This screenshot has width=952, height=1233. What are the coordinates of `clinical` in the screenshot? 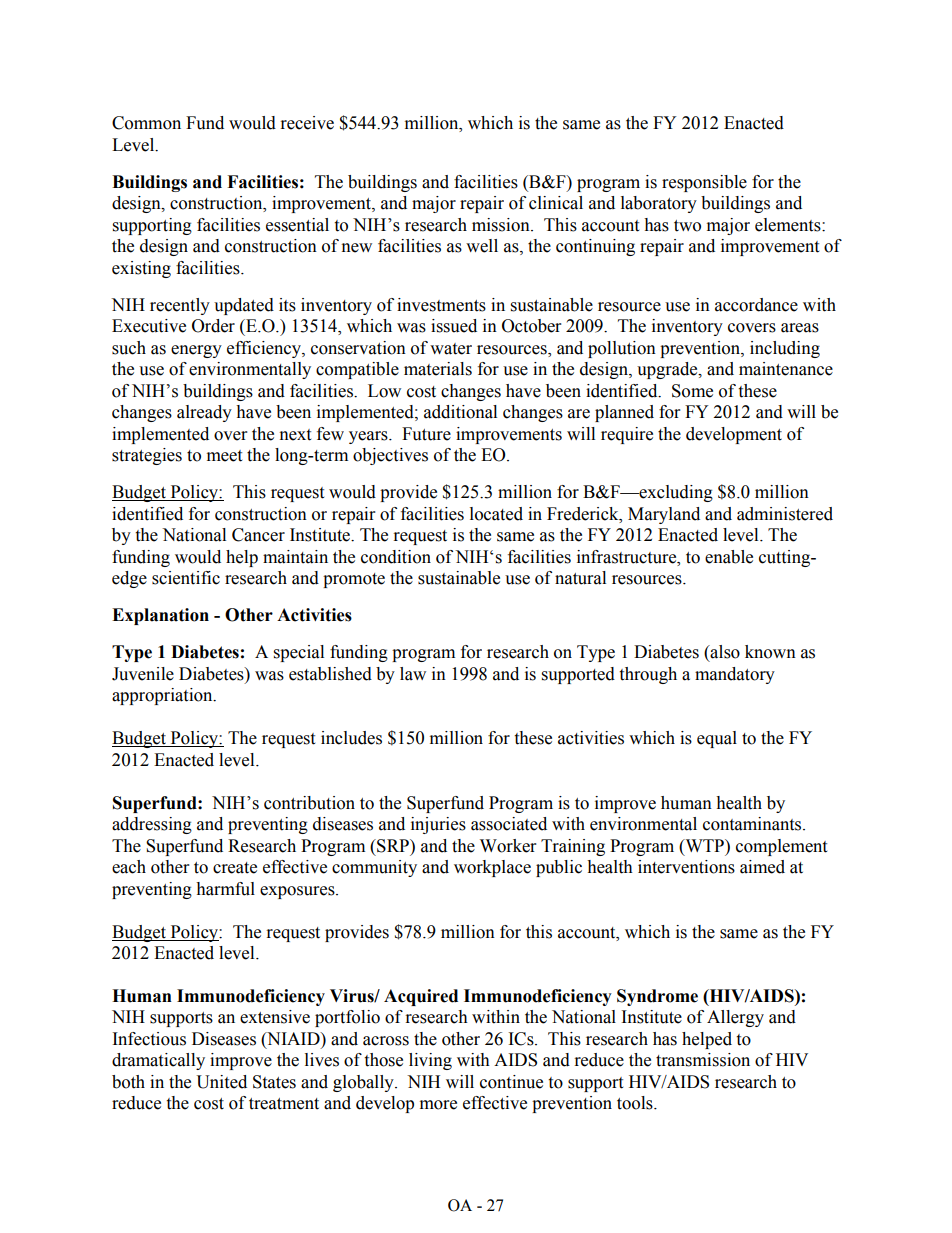 It's located at (556, 203).
